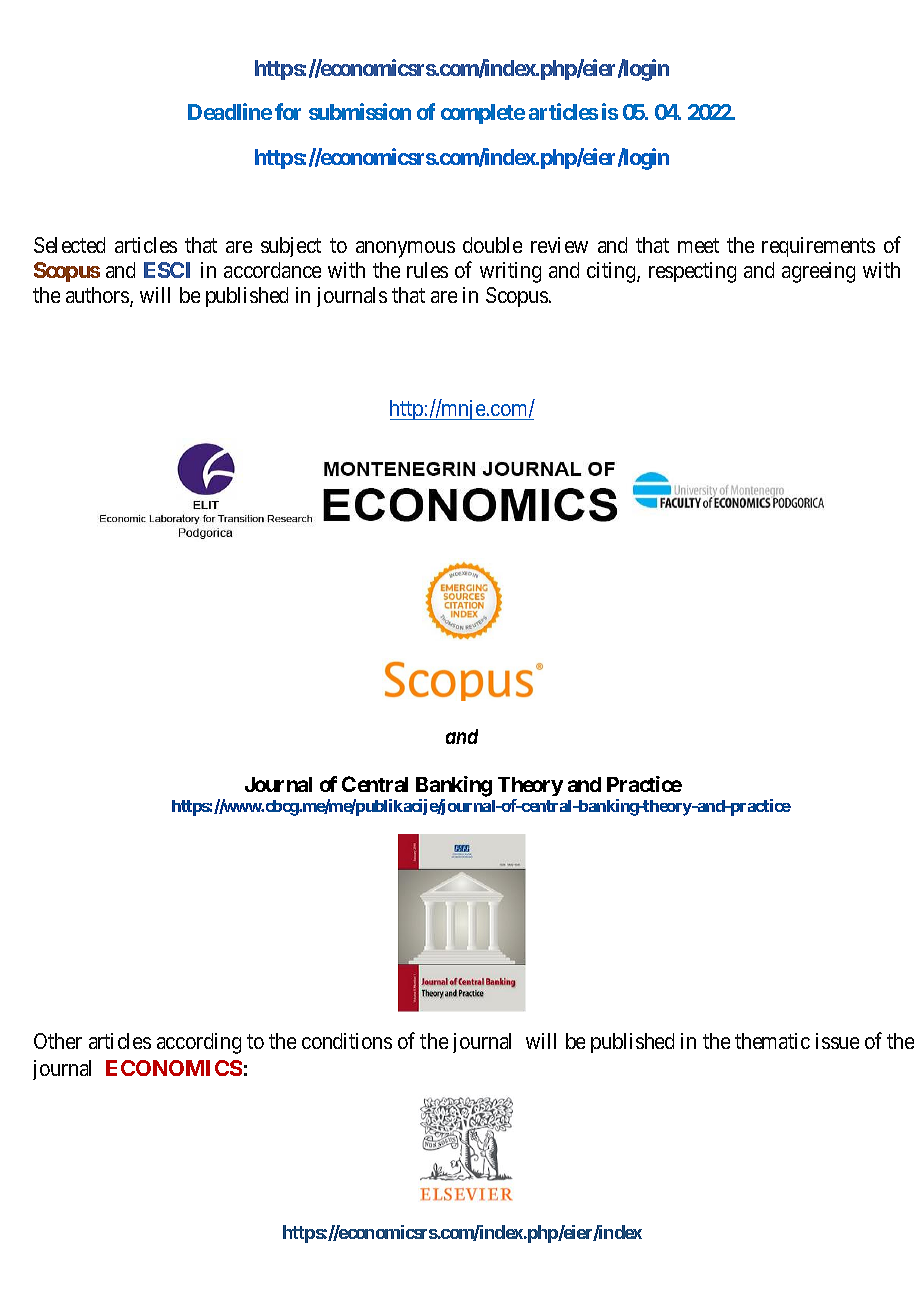  I want to click on according, so click(199, 1043).
